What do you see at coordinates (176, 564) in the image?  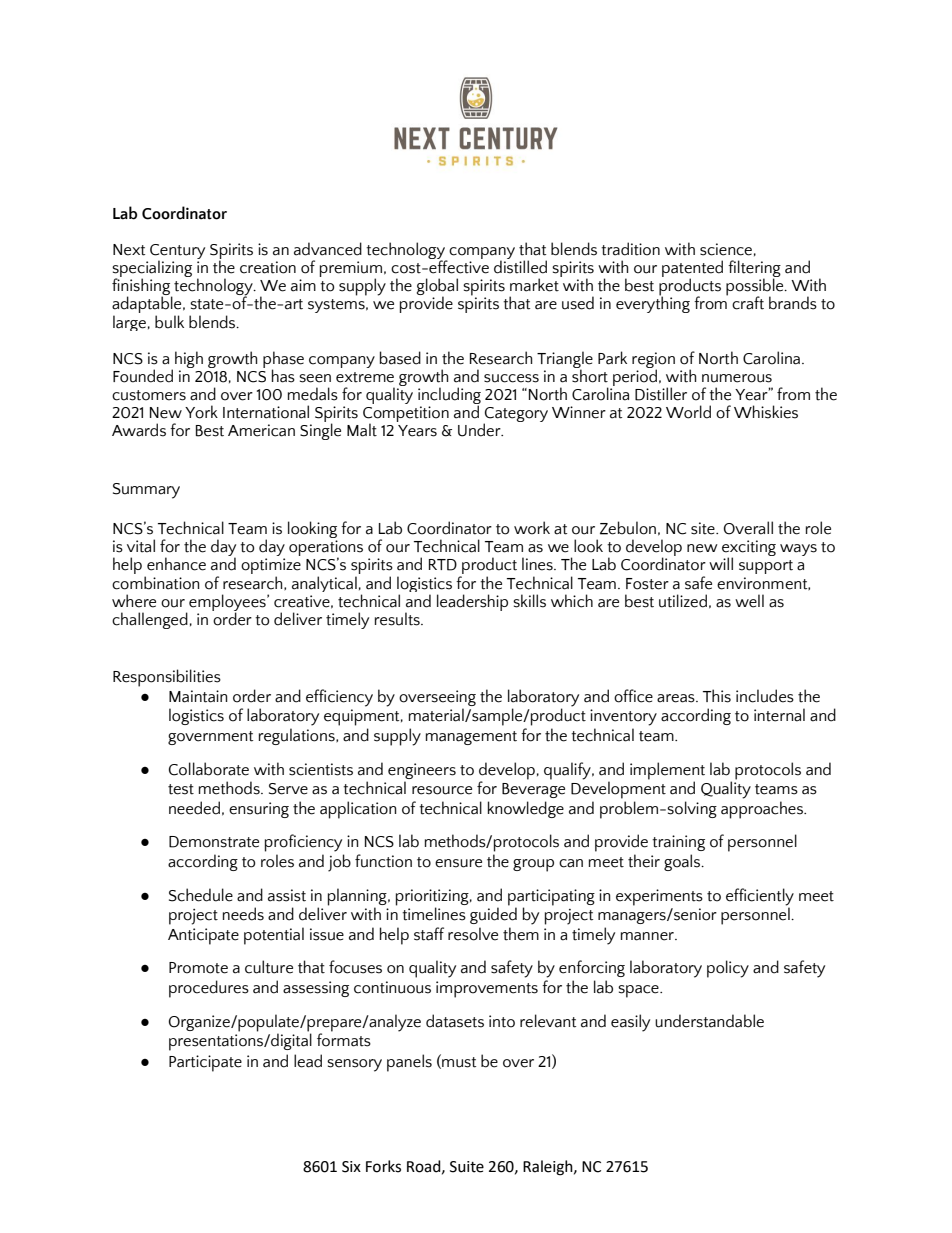 I see `enhance` at bounding box center [176, 564].
